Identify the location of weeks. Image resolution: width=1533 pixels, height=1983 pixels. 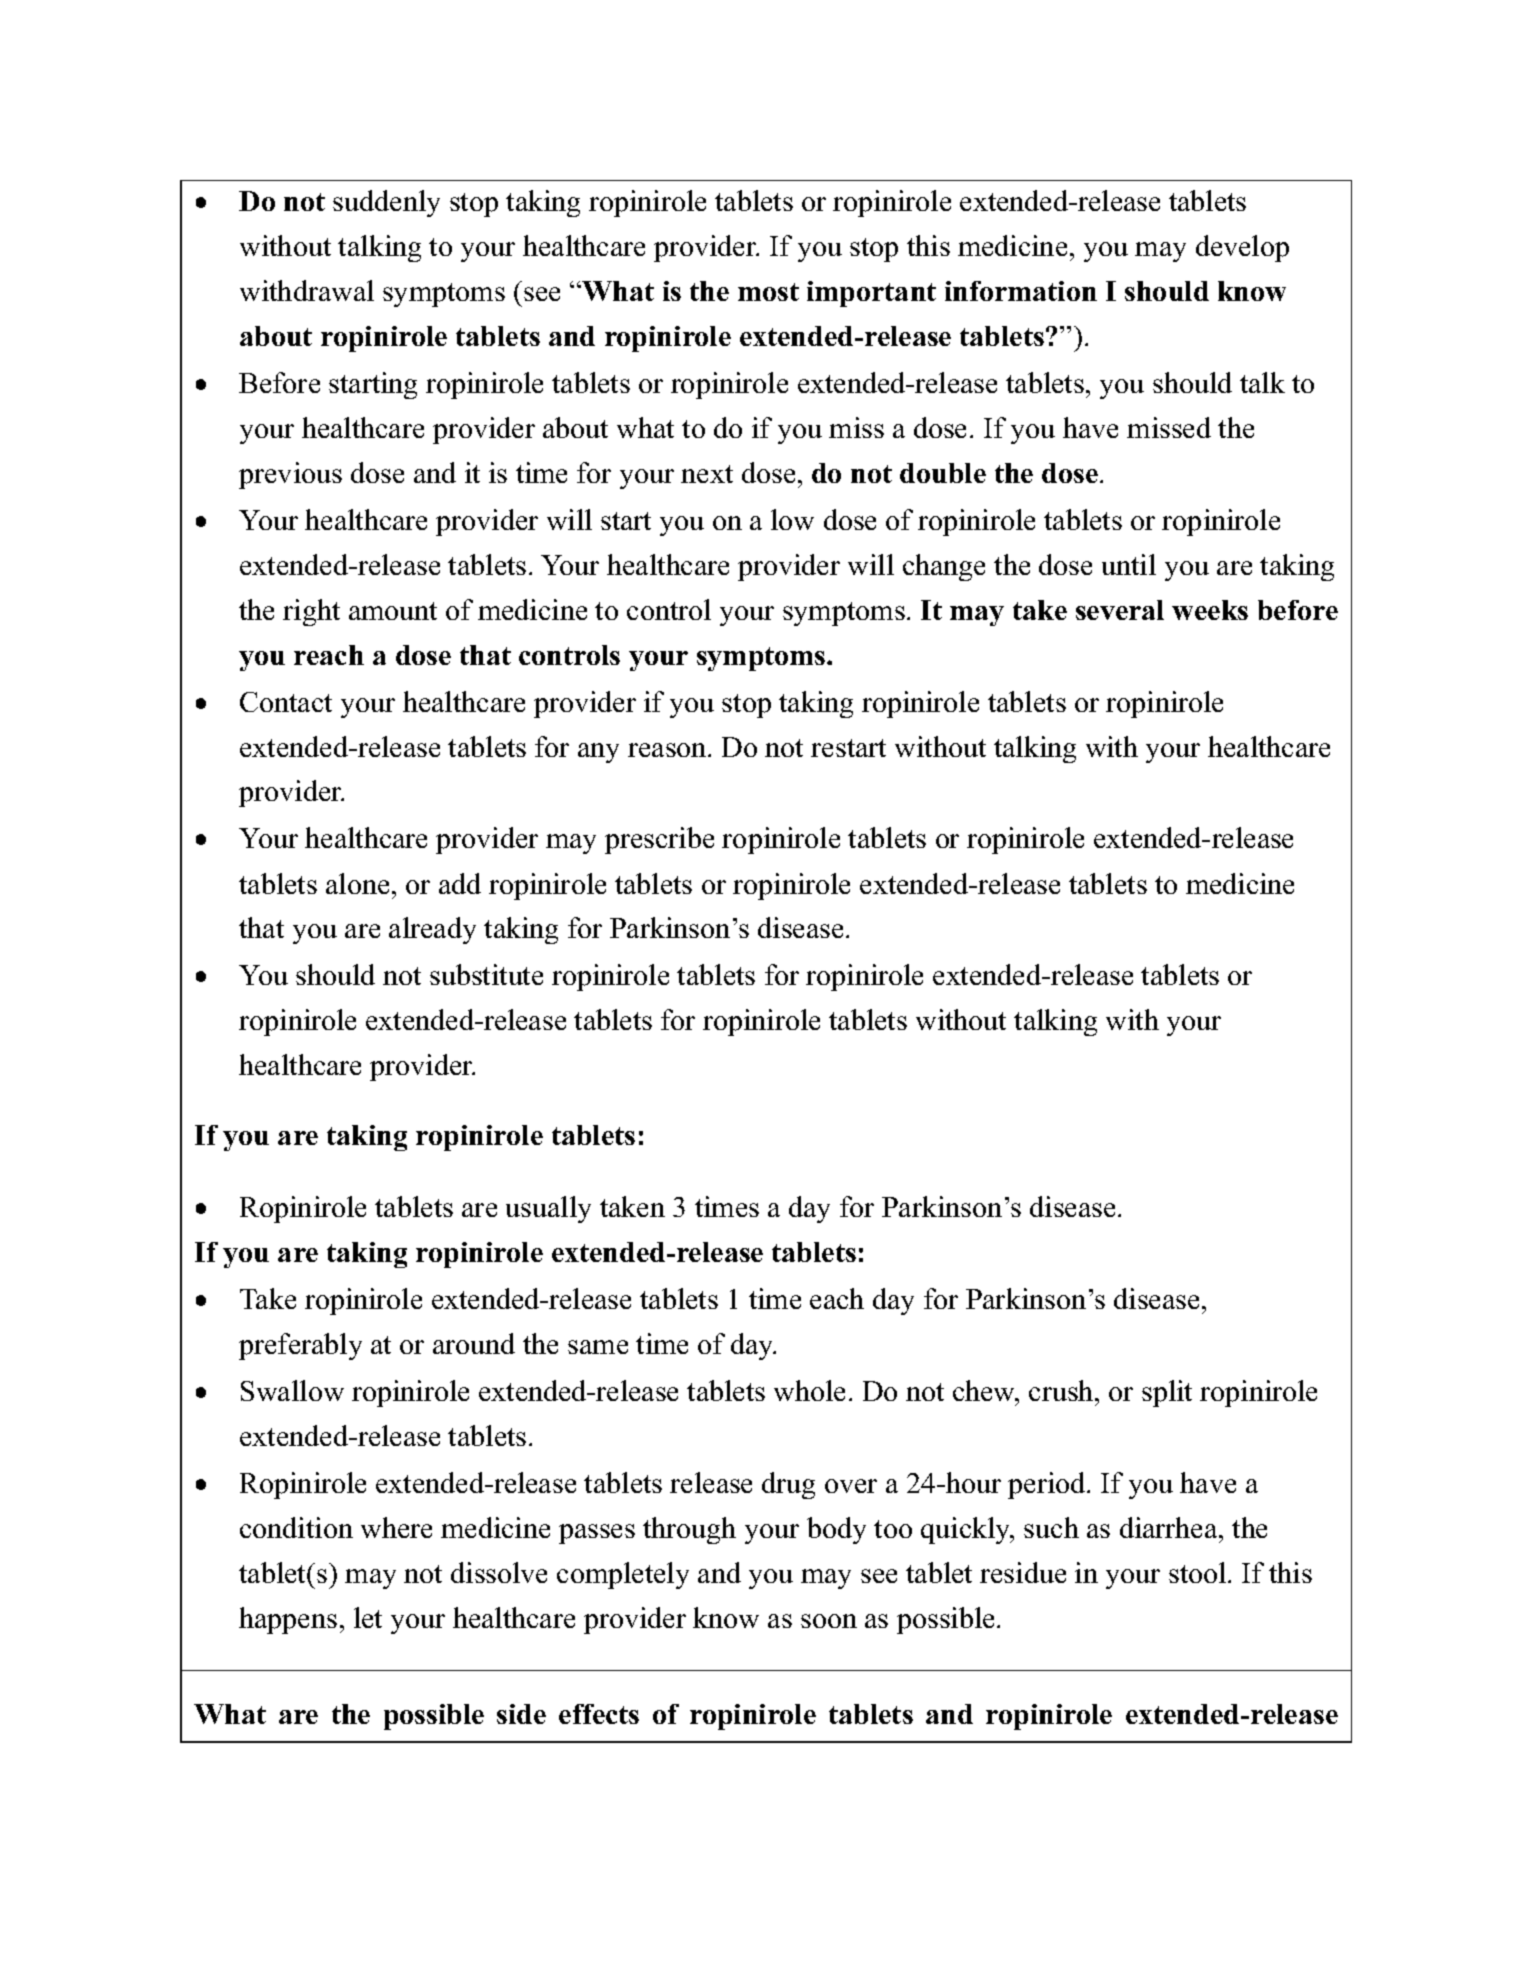
(1210, 610).
